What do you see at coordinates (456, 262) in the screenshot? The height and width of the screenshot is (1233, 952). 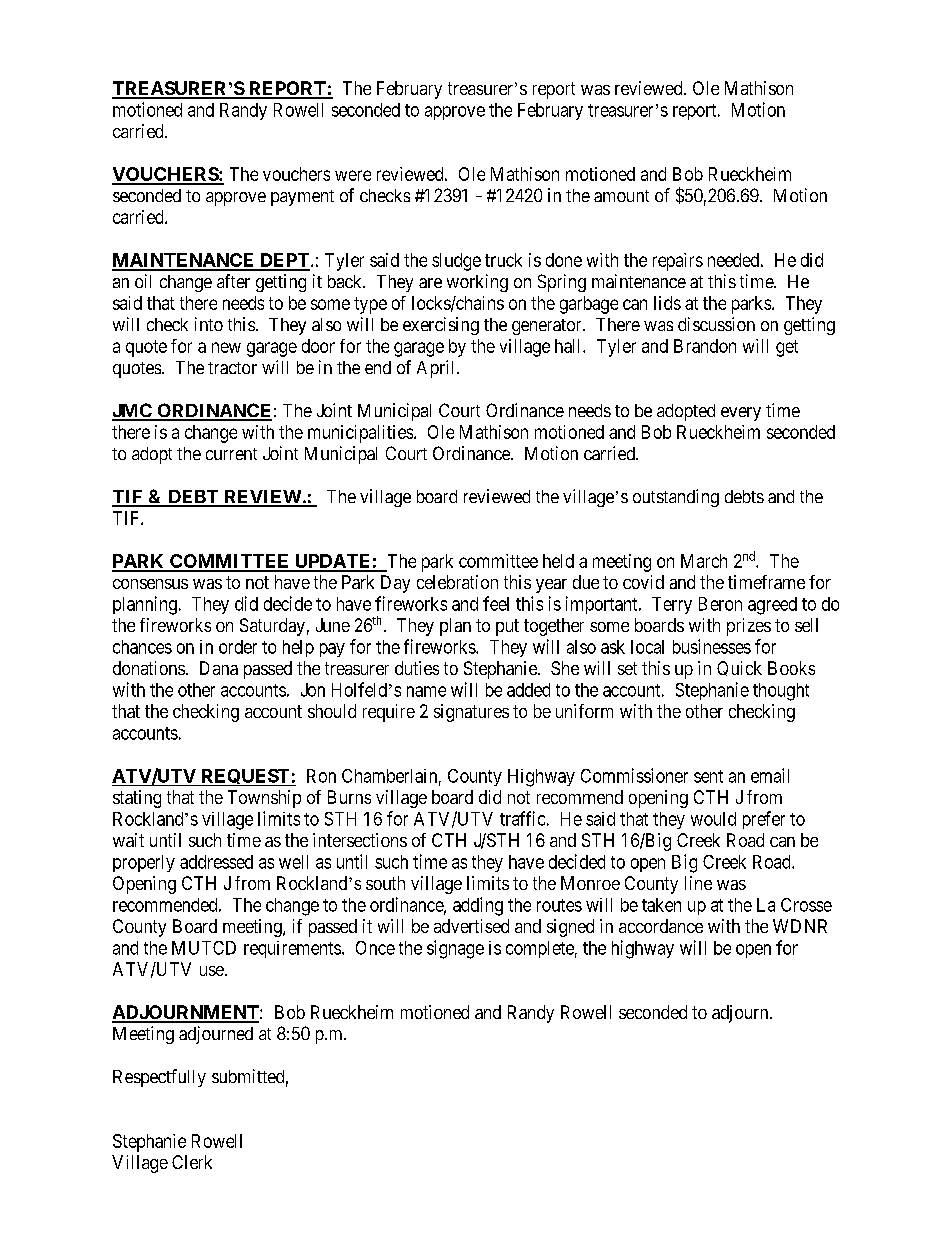 I see `sludge` at bounding box center [456, 262].
